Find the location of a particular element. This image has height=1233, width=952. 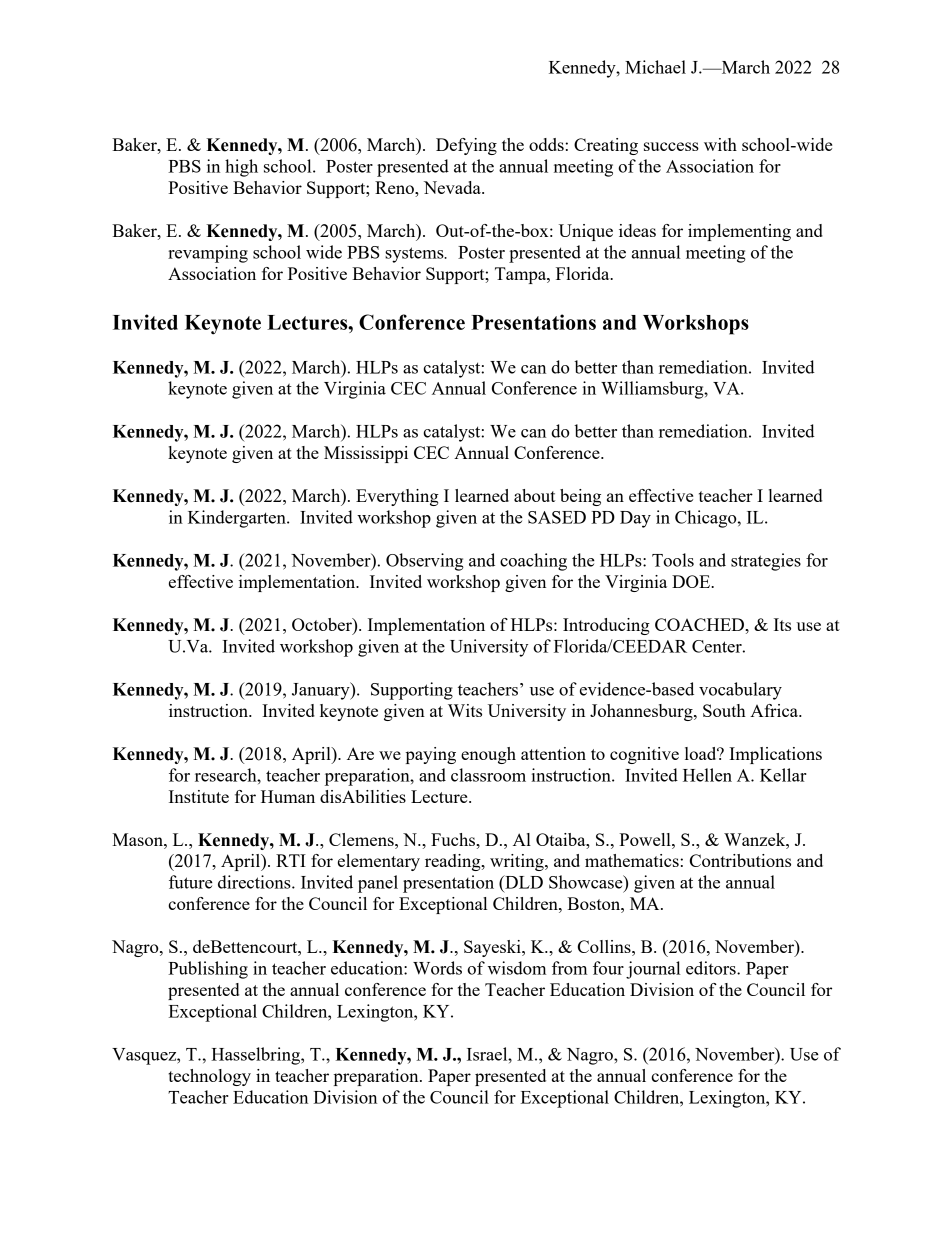

high is located at coordinates (241, 168).
